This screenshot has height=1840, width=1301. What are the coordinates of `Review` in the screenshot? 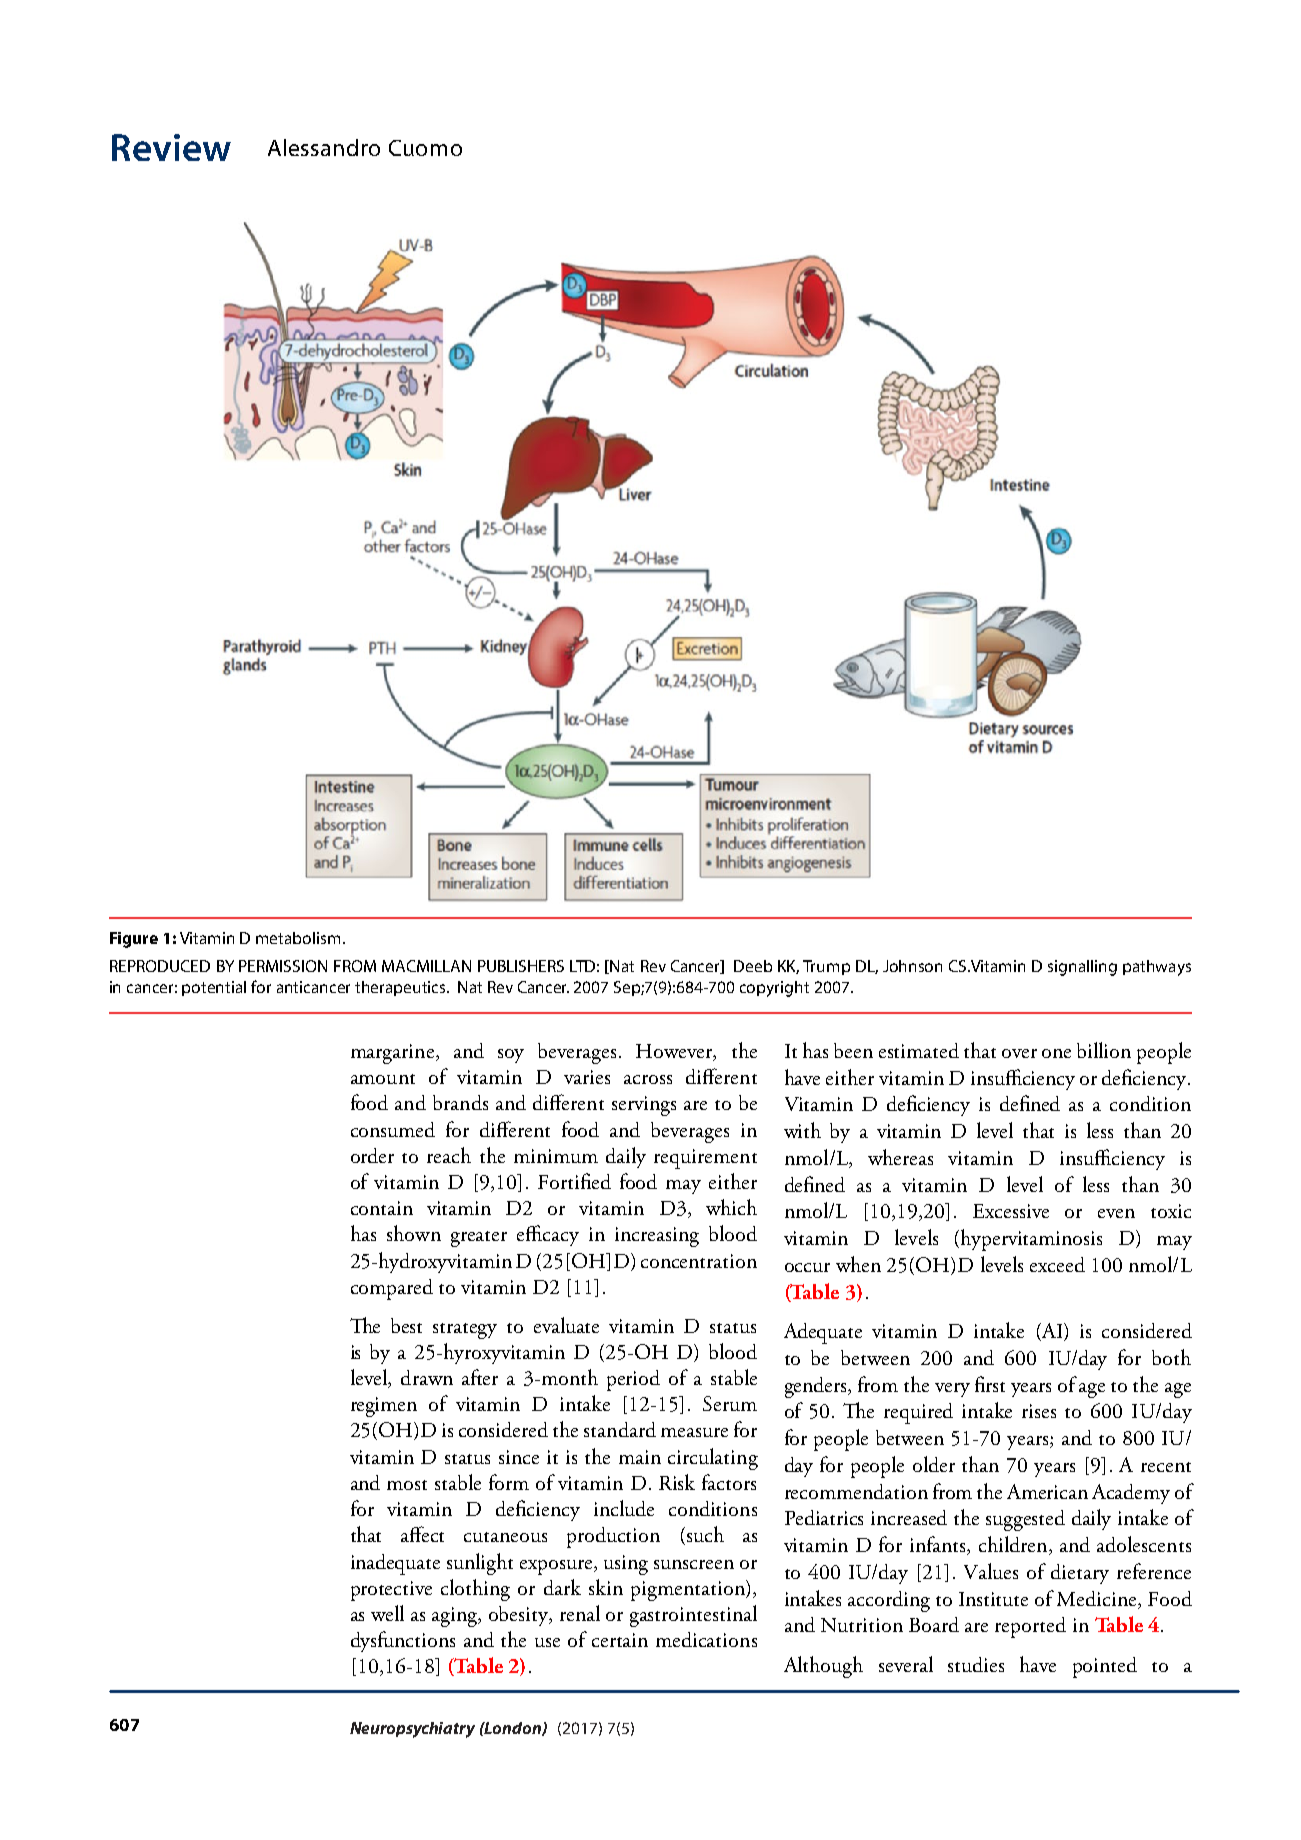 It's located at (171, 147).
